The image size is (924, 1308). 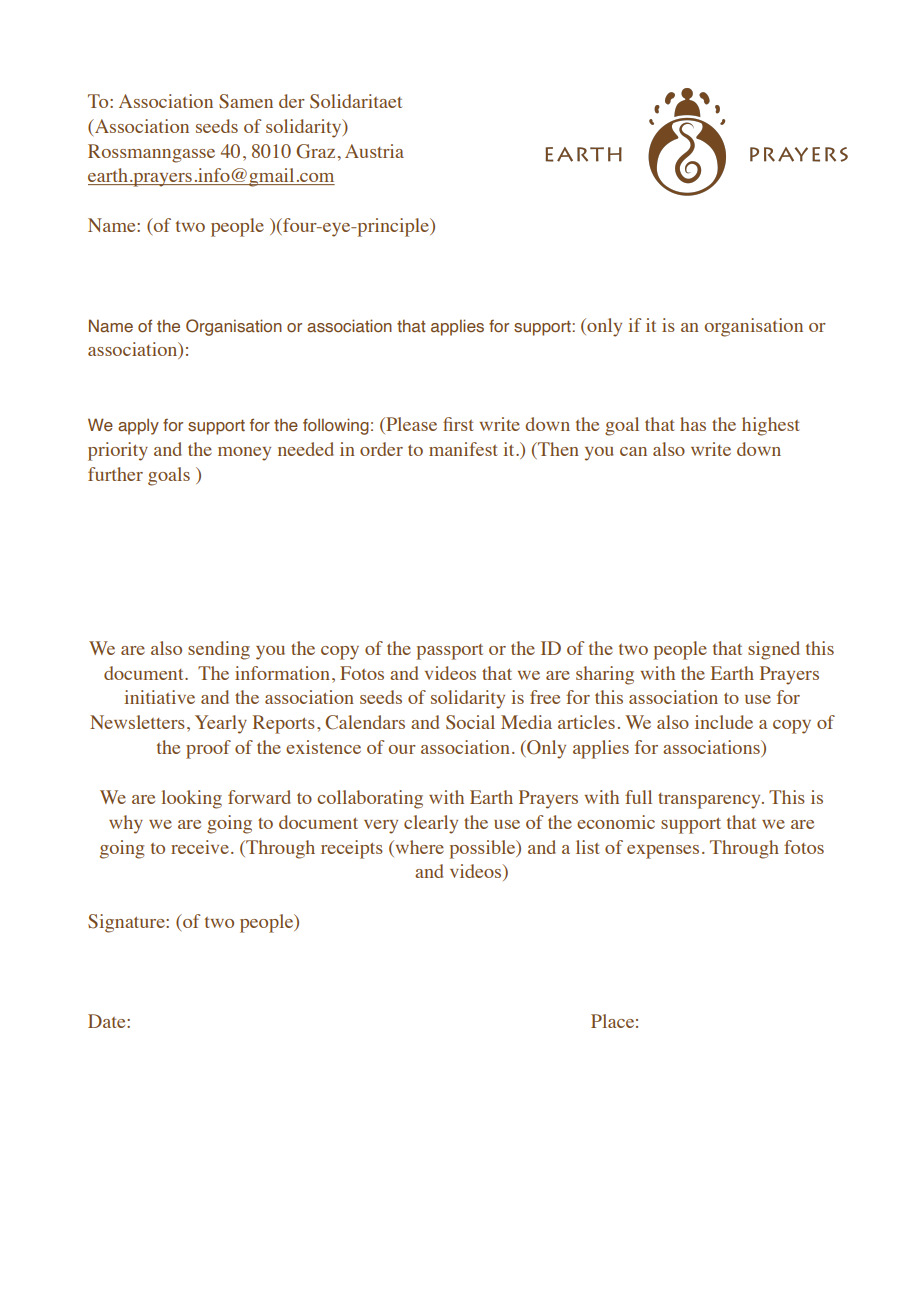 What do you see at coordinates (663, 852) in the image?
I see `expenses` at bounding box center [663, 852].
